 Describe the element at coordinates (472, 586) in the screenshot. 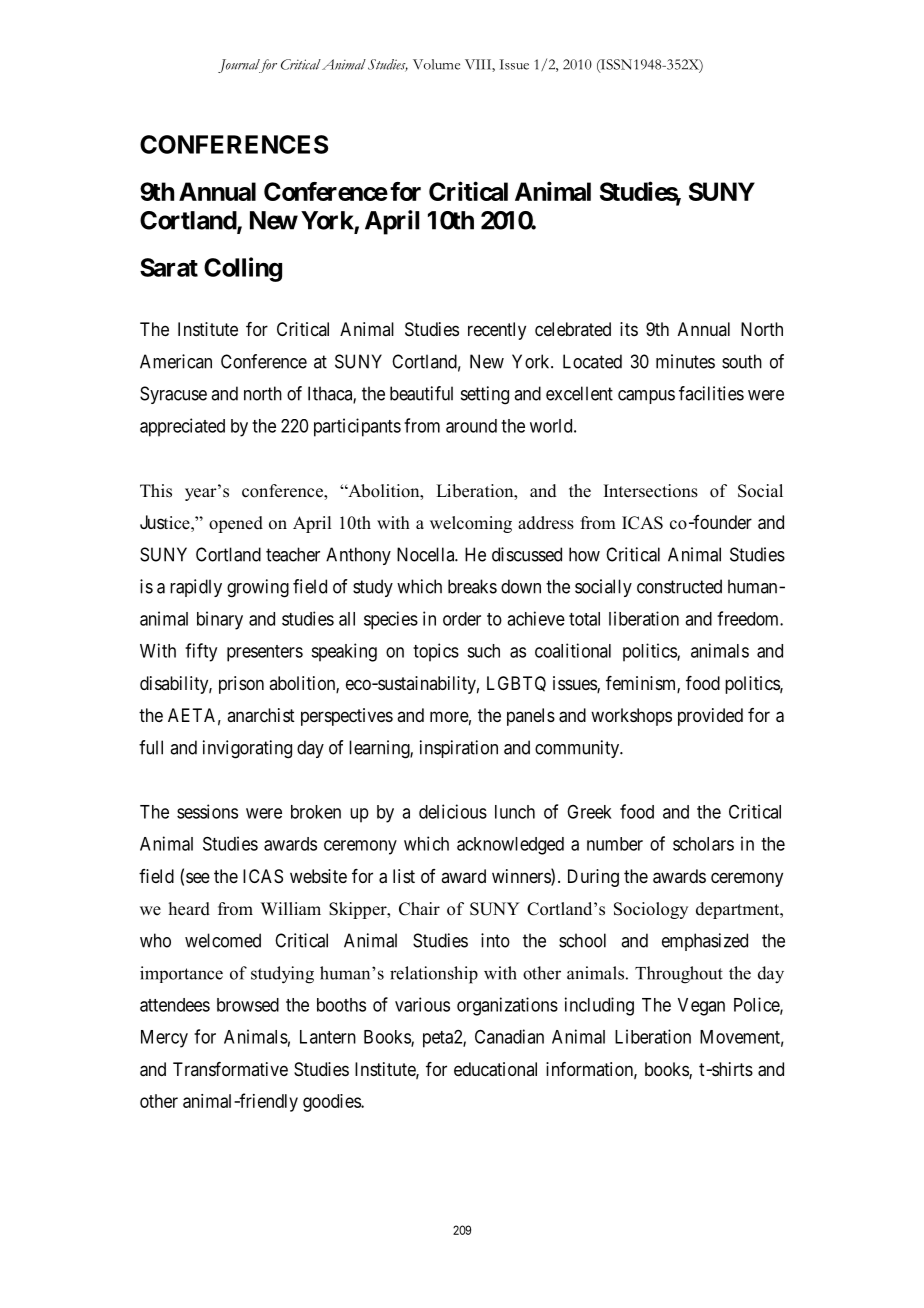

I see `breaks` at that location.
